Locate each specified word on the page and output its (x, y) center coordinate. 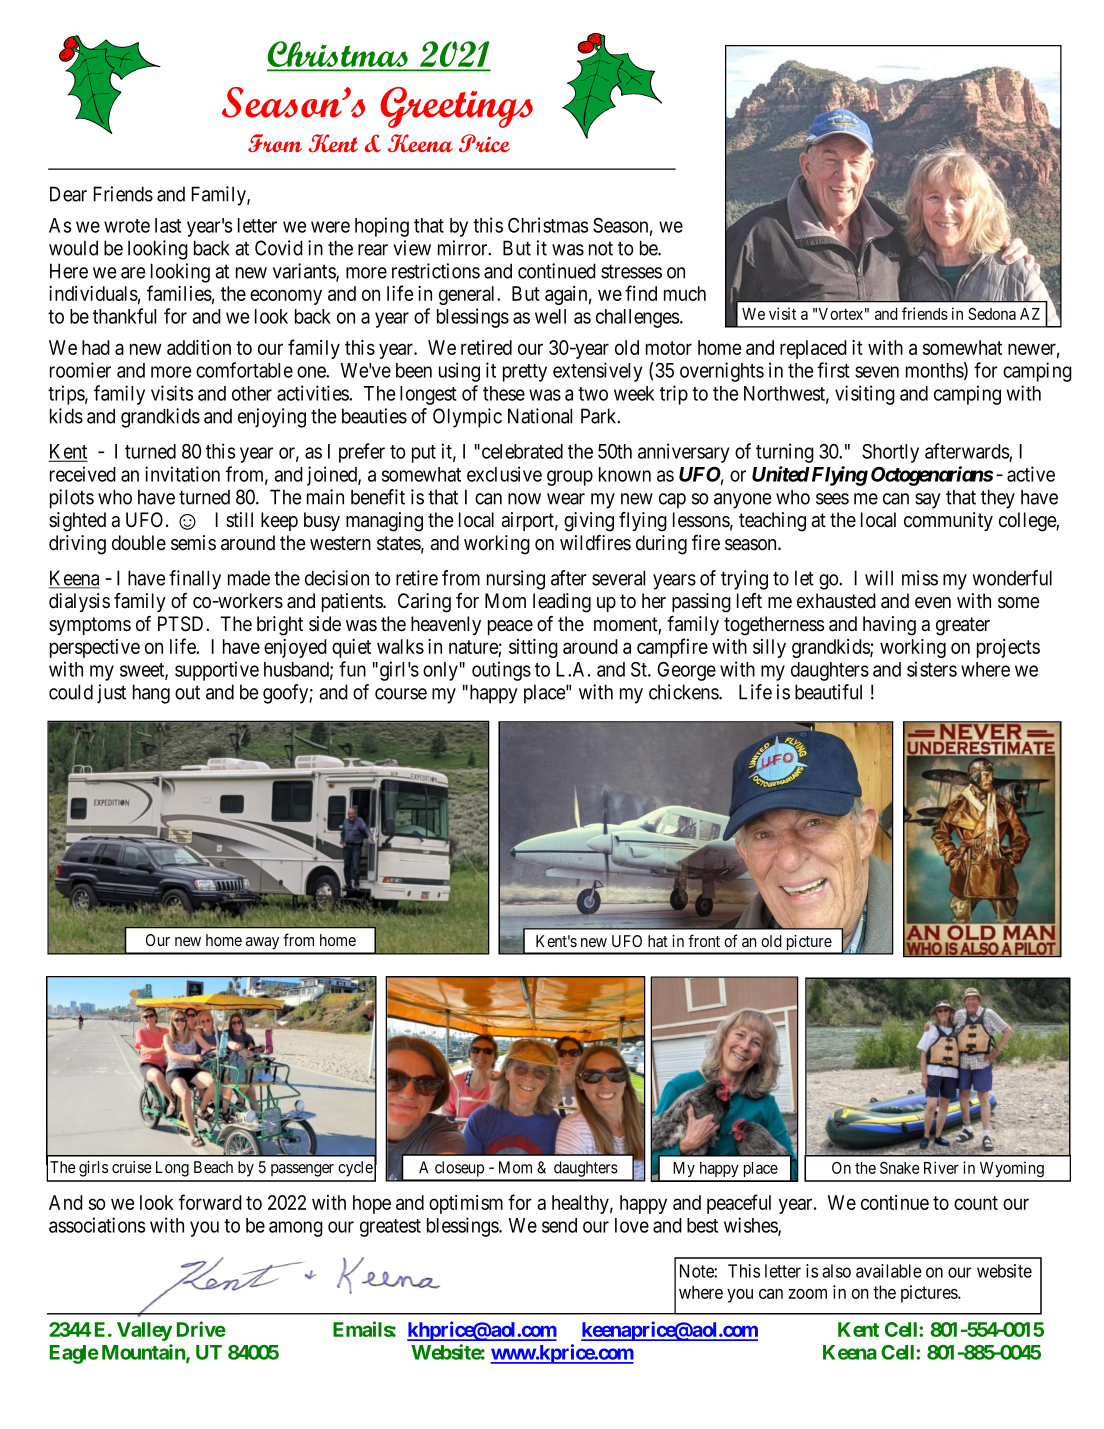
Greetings (456, 107)
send (559, 1225)
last (168, 225)
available (889, 1271)
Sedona (992, 313)
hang (151, 694)
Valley (144, 1331)
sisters (932, 669)
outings (501, 671)
